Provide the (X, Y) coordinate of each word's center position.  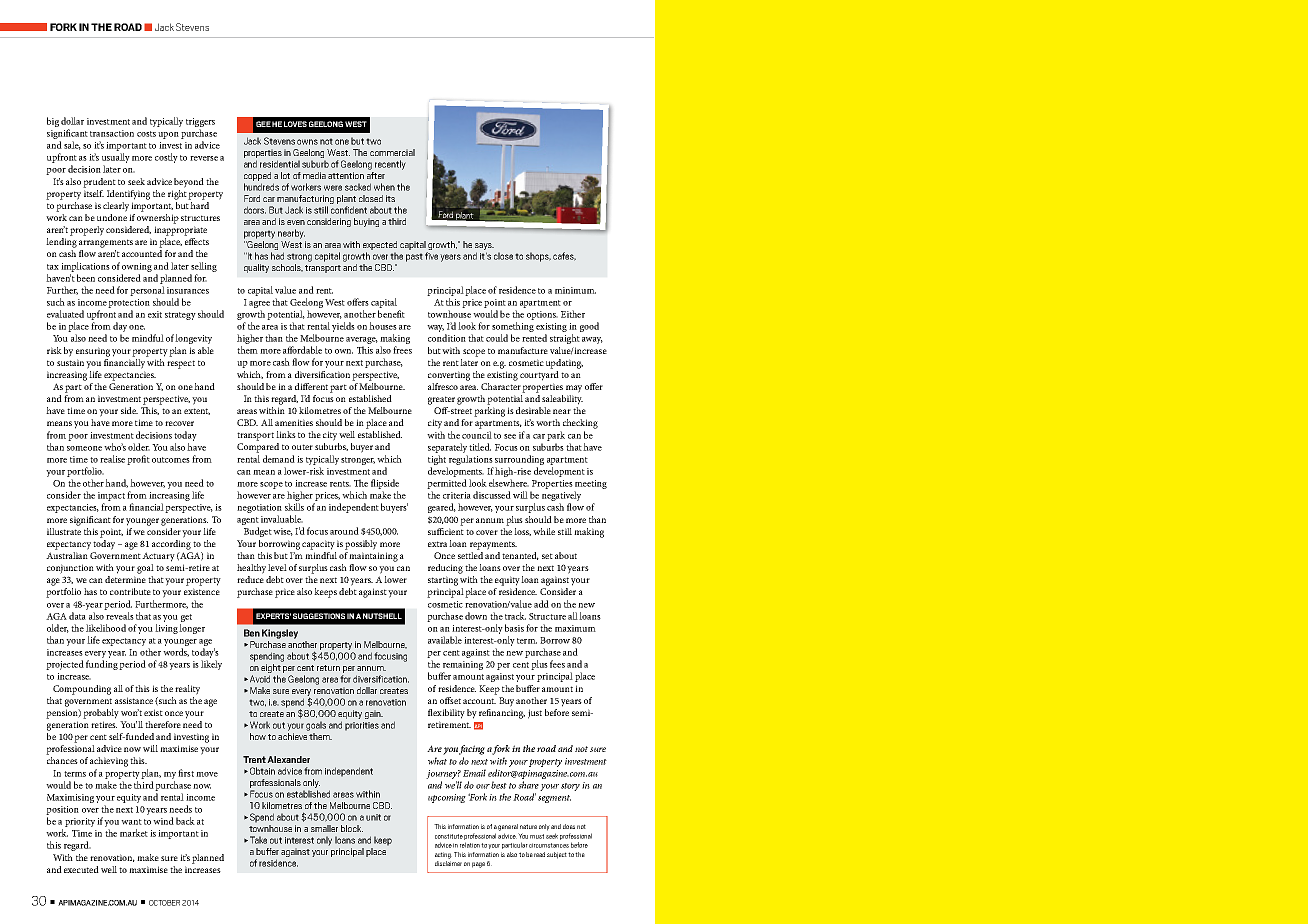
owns (307, 142)
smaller (324, 828)
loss (522, 532)
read (539, 854)
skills (294, 507)
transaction (112, 133)
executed (81, 869)
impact (111, 496)
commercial (392, 152)
